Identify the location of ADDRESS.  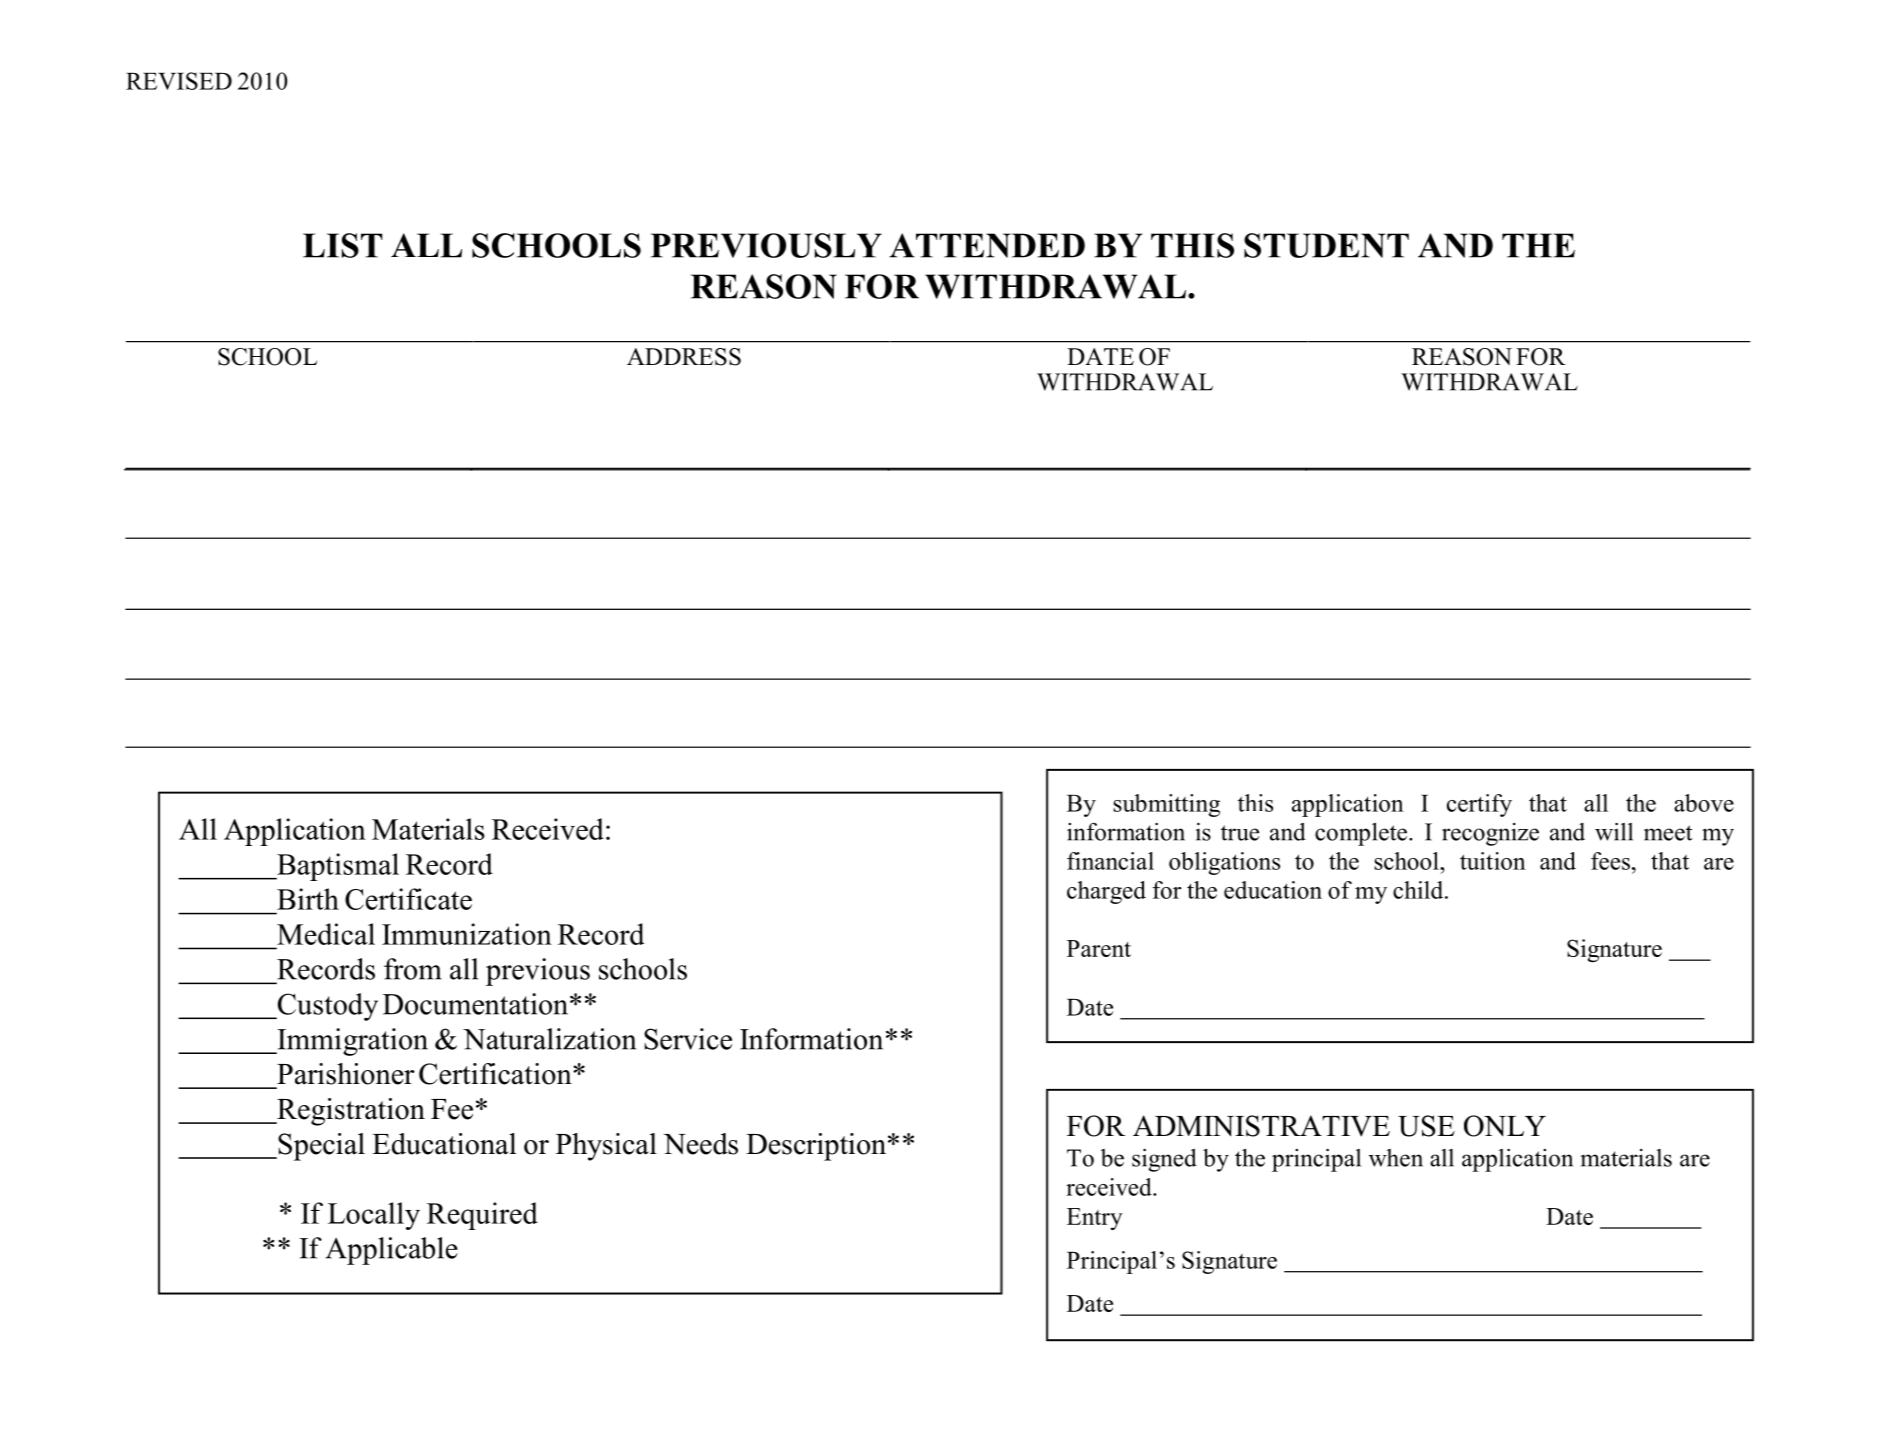
(684, 357).
